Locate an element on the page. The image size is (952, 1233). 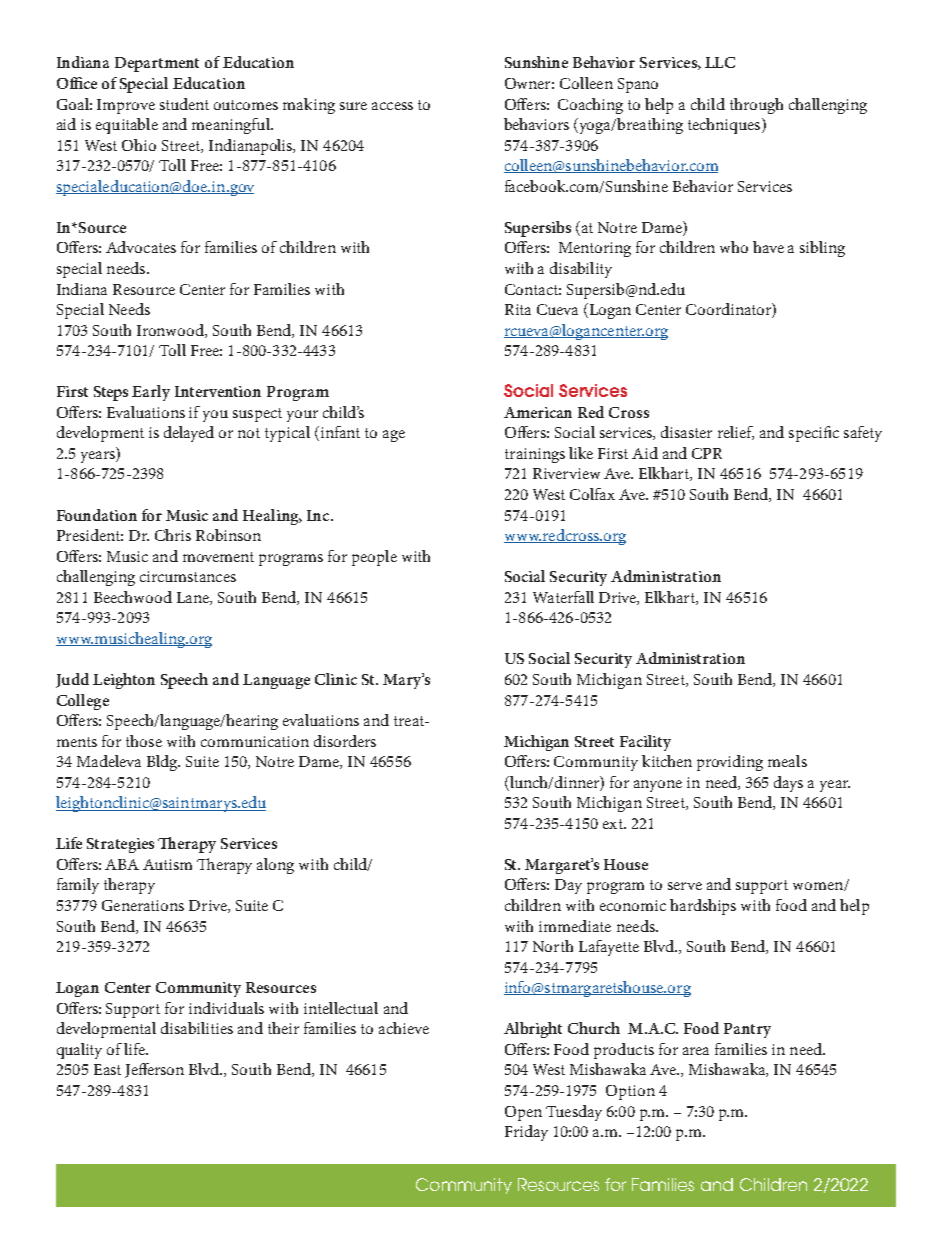
student is located at coordinates (184, 104).
